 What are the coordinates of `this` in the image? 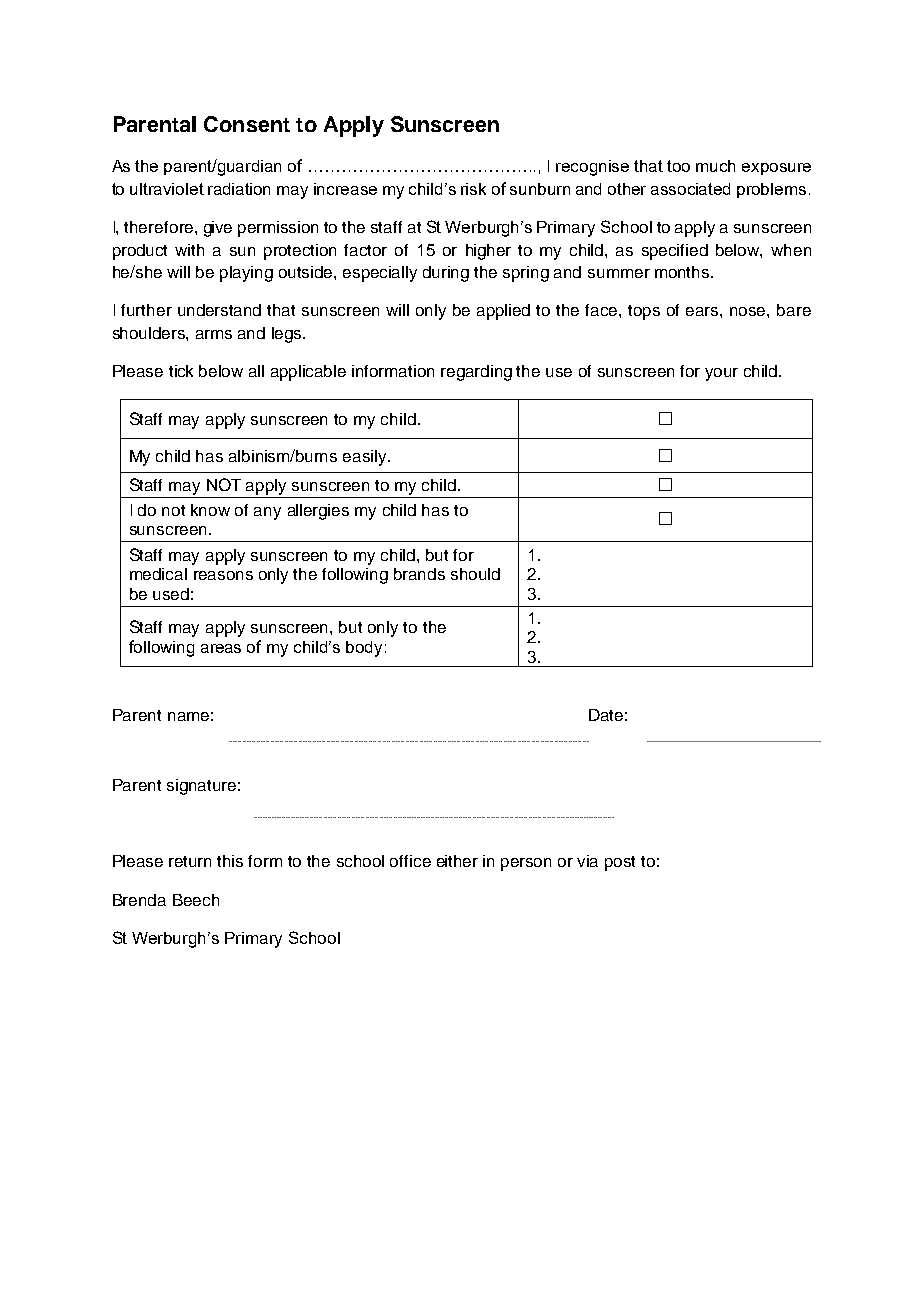 It's located at (230, 861).
